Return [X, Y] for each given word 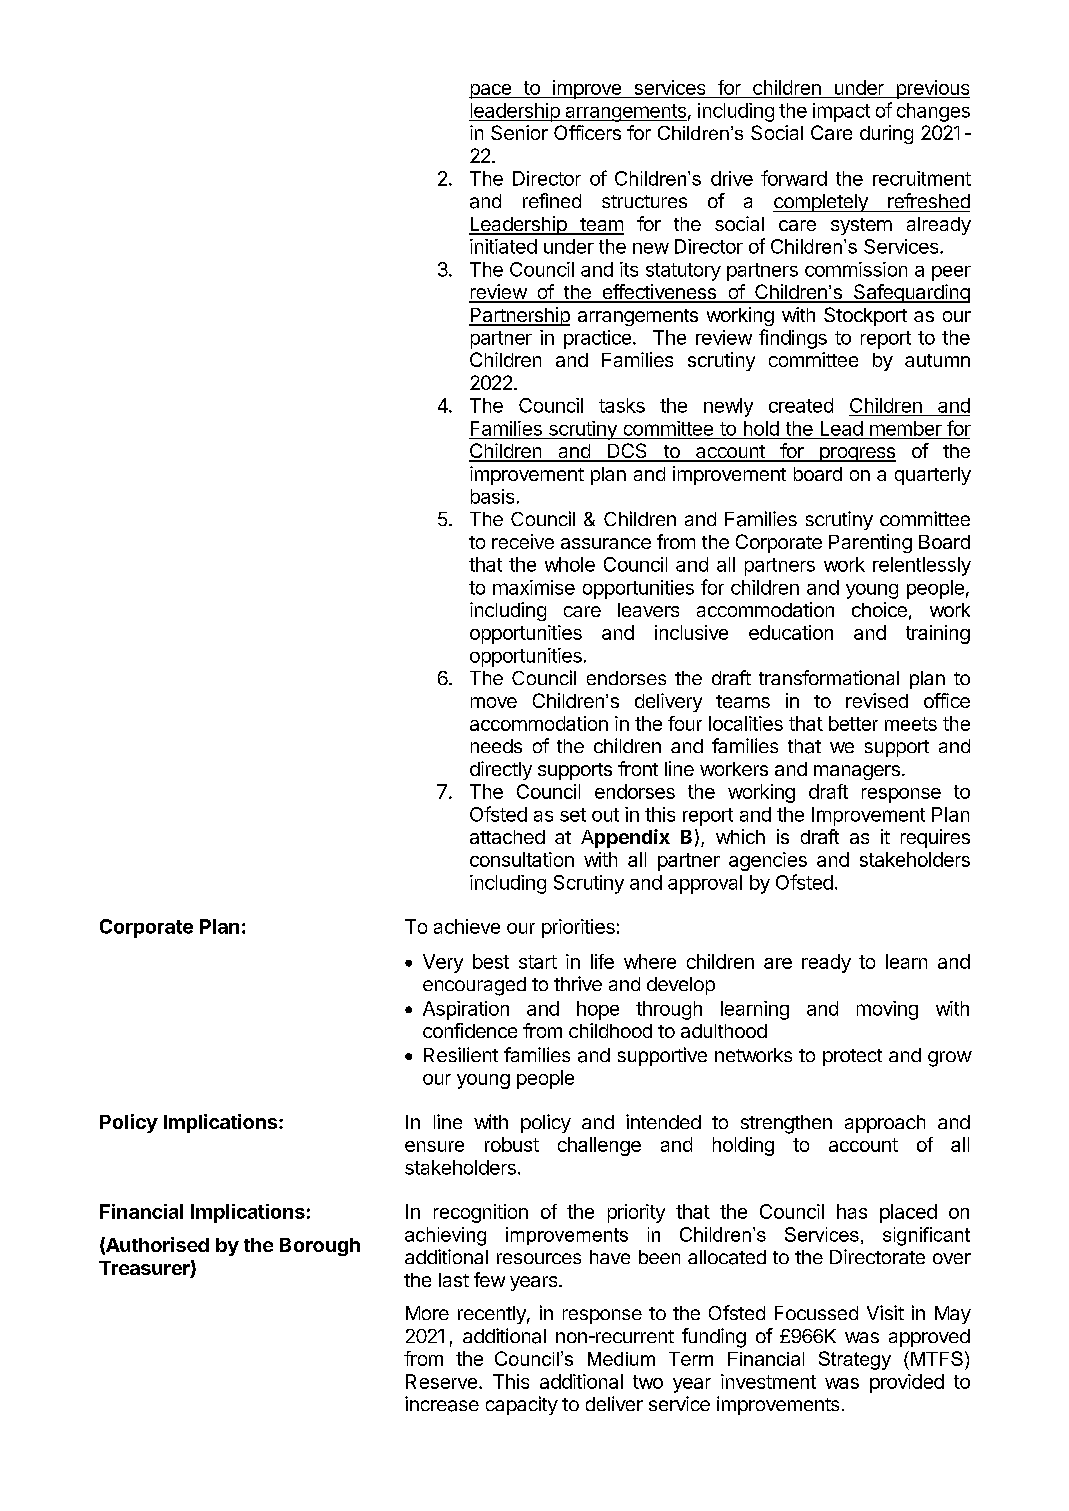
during [886, 134]
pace [491, 91]
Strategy [855, 1360]
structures [644, 201]
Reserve [441, 1381]
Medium [621, 1359]
